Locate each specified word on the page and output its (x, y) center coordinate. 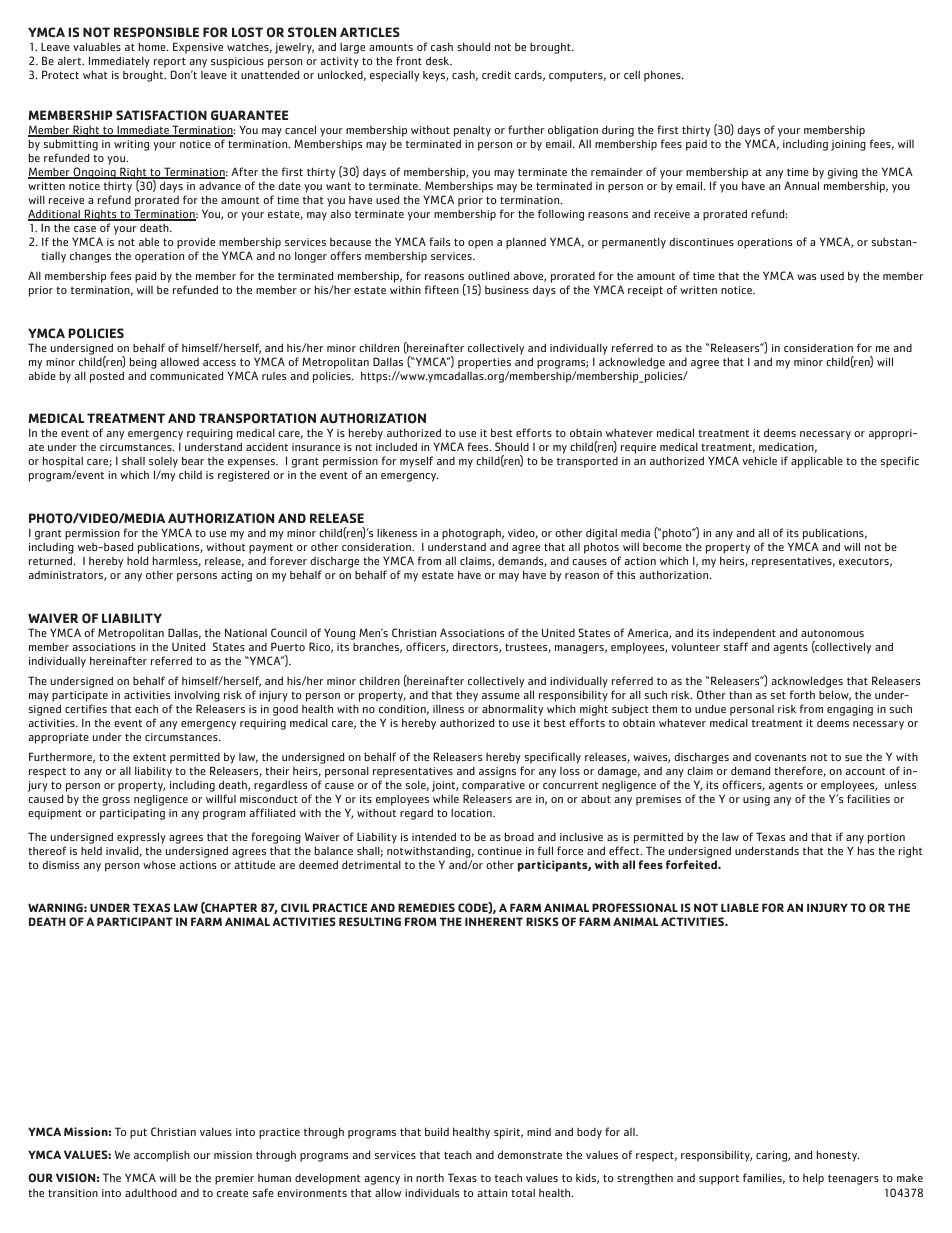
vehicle (759, 460)
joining (848, 145)
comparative (493, 788)
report (170, 64)
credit (496, 74)
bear (193, 460)
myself (416, 462)
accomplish (162, 1156)
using (756, 800)
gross (116, 801)
